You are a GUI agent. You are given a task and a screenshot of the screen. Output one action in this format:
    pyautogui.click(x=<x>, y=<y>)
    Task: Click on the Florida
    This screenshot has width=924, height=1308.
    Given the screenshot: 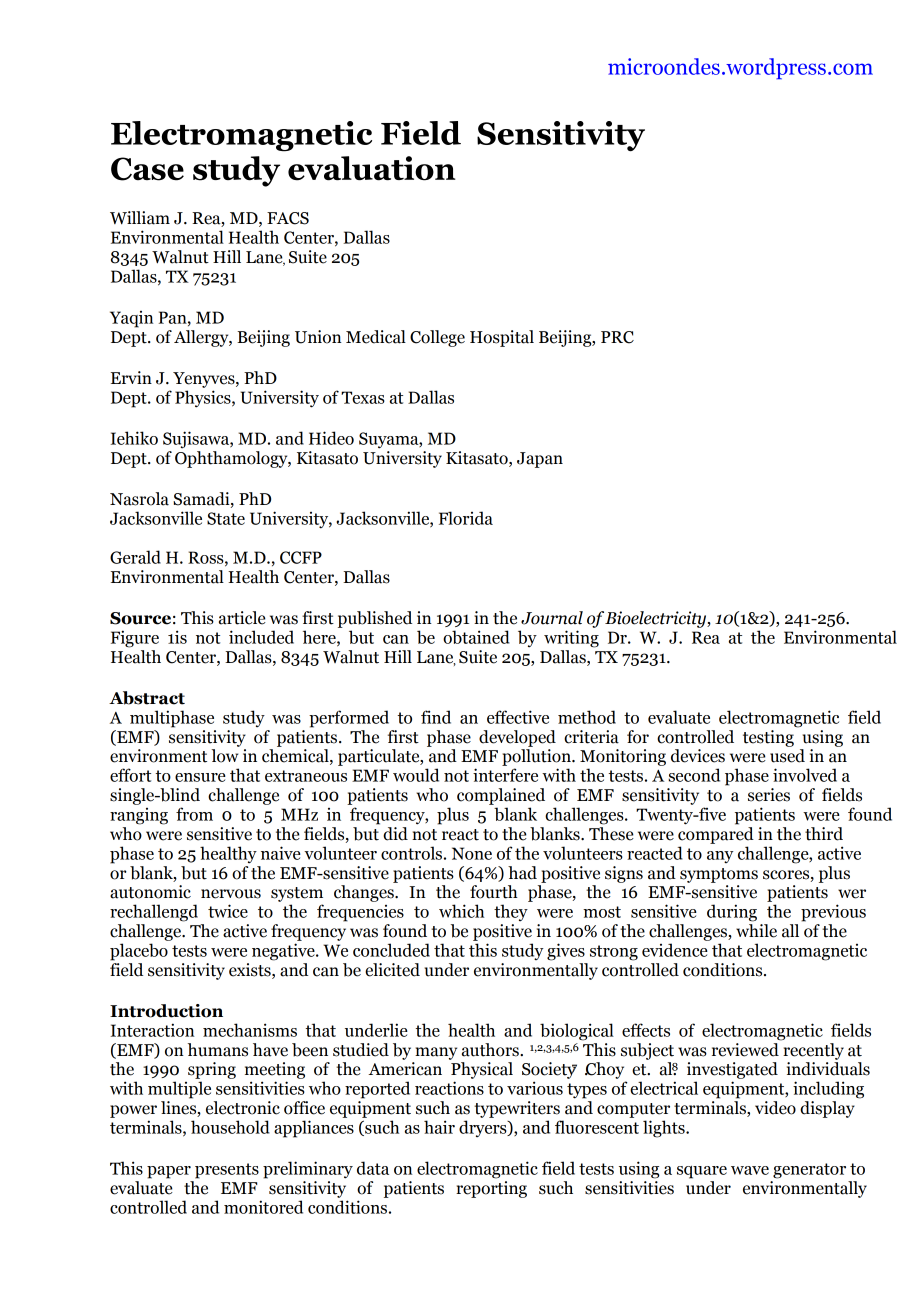 What is the action you would take?
    pyautogui.click(x=466, y=518)
